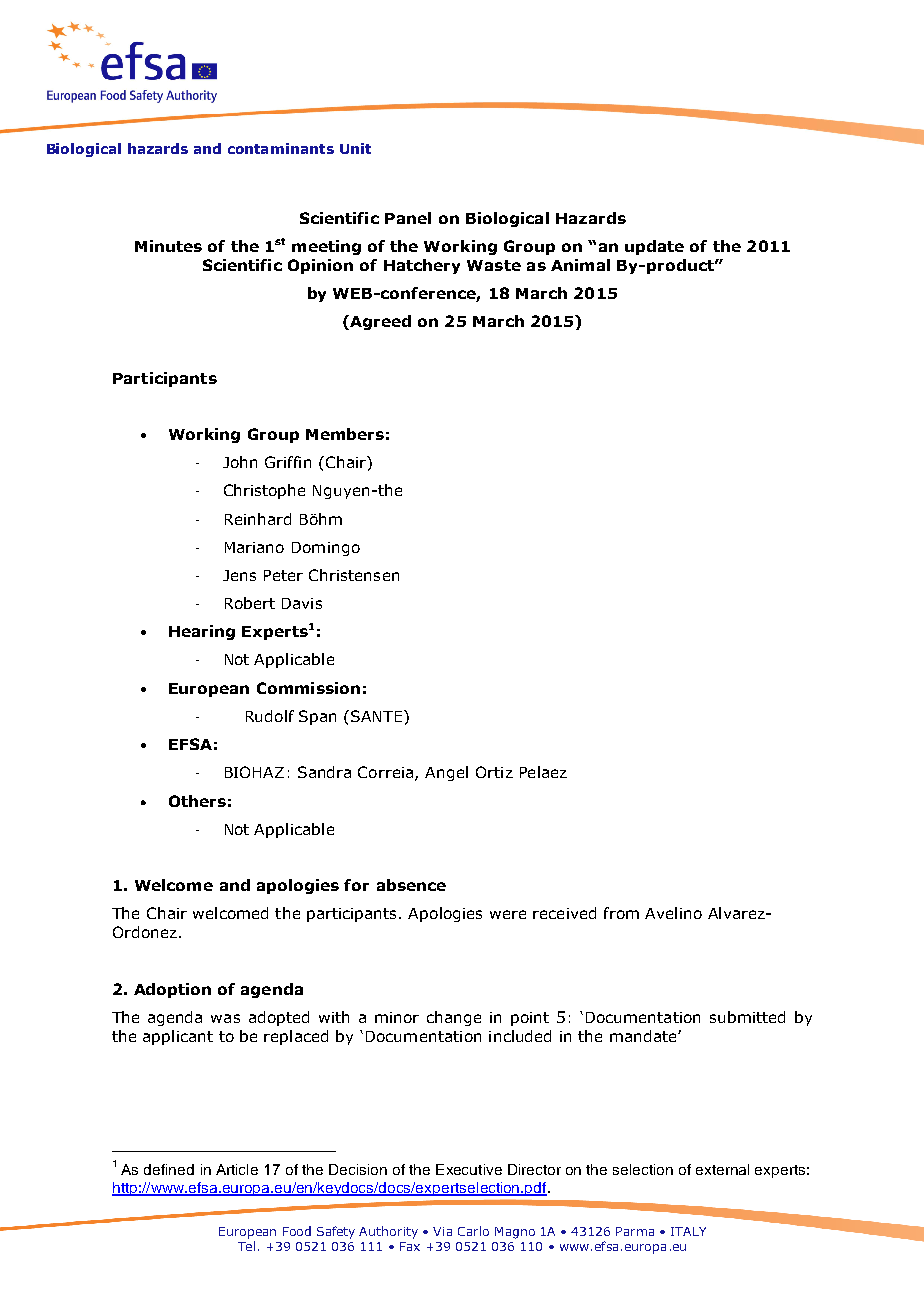 The height and width of the screenshot is (1308, 924). What do you see at coordinates (411, 885) in the screenshot?
I see `absence` at bounding box center [411, 885].
